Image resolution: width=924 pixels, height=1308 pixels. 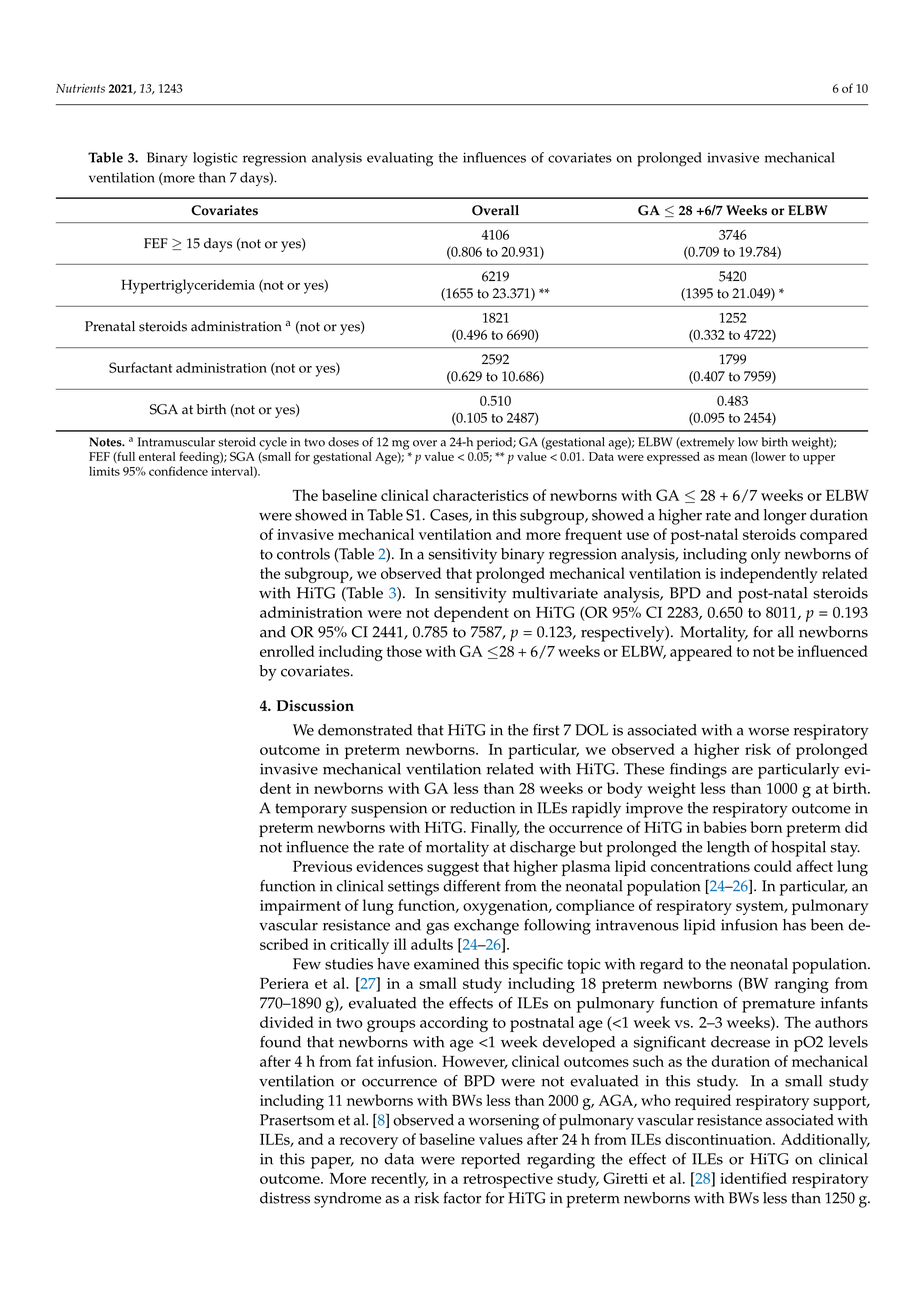 What do you see at coordinates (490, 1161) in the document?
I see `reported` at bounding box center [490, 1161].
